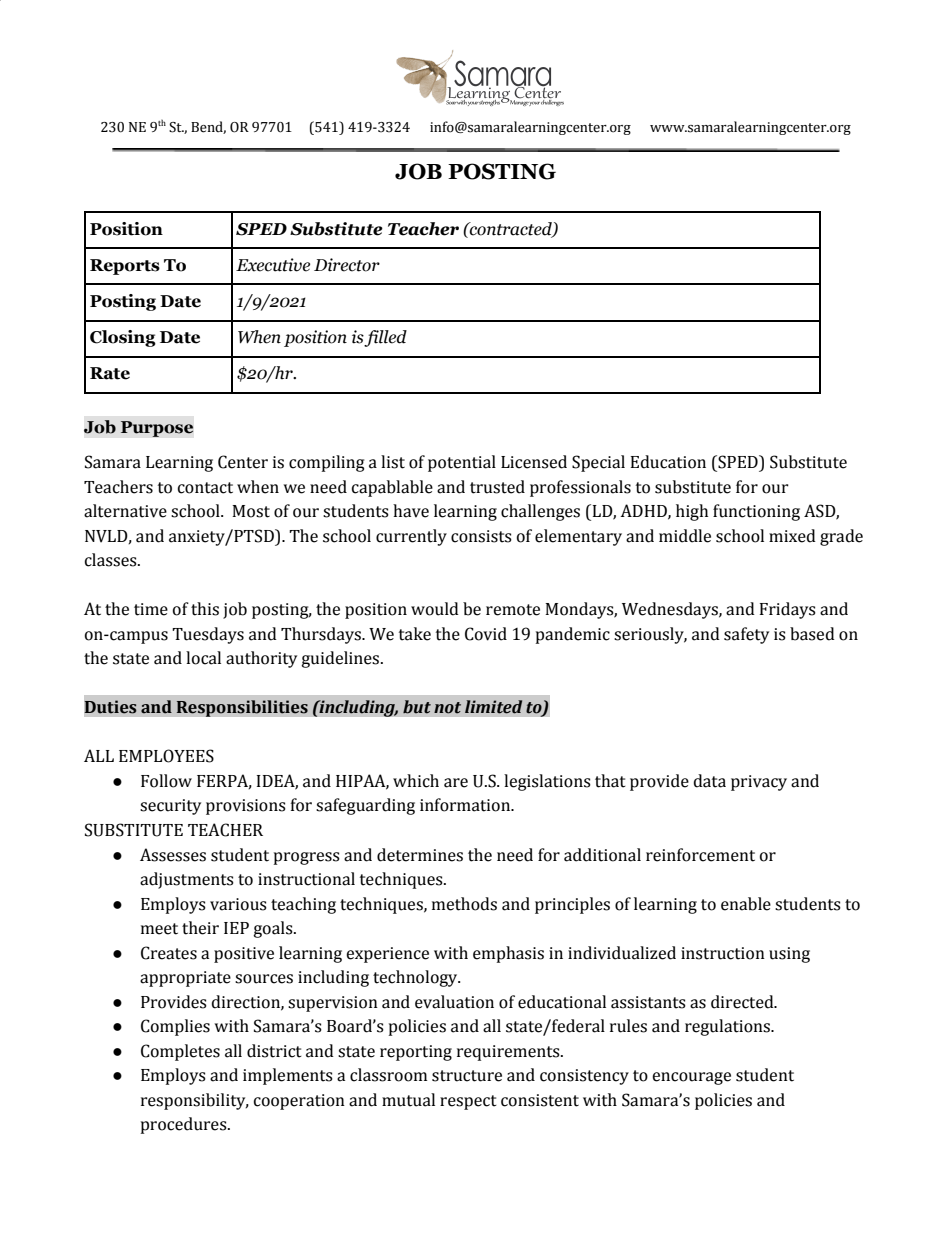  What do you see at coordinates (691, 1078) in the document?
I see `encourage` at bounding box center [691, 1078].
